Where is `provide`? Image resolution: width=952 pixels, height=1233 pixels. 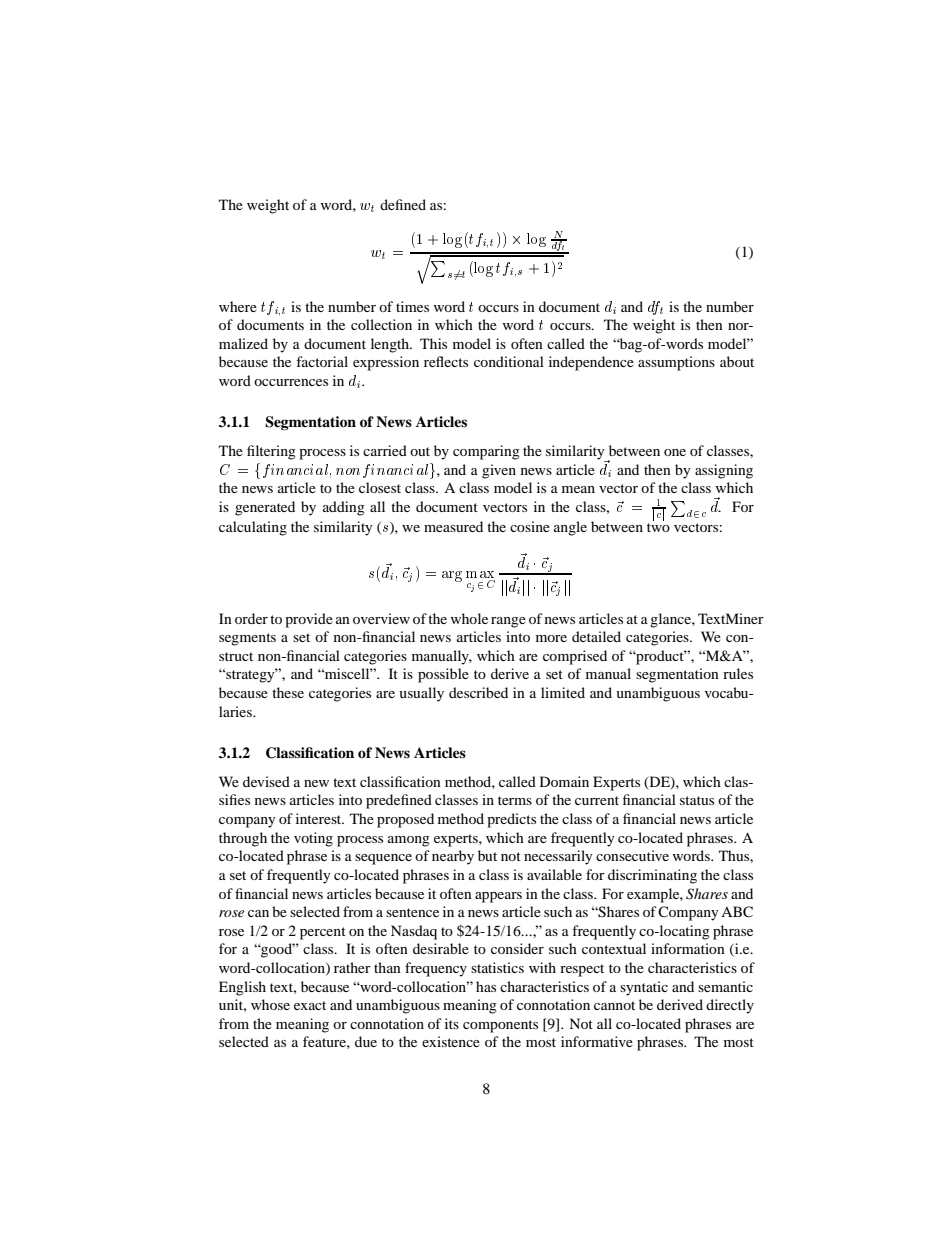
provide is located at coordinates (309, 620).
